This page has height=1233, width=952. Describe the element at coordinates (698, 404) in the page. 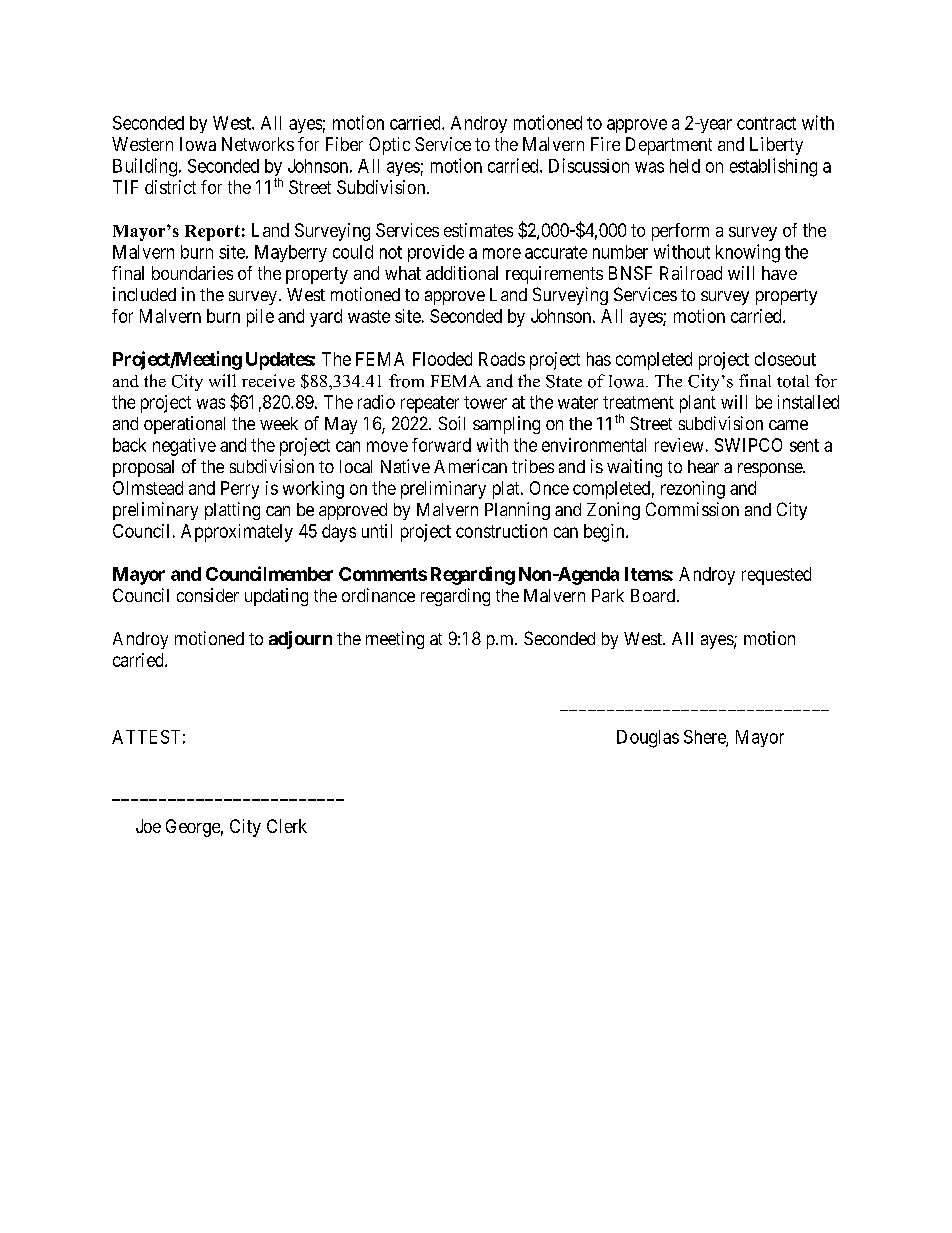

I see `plant` at that location.
